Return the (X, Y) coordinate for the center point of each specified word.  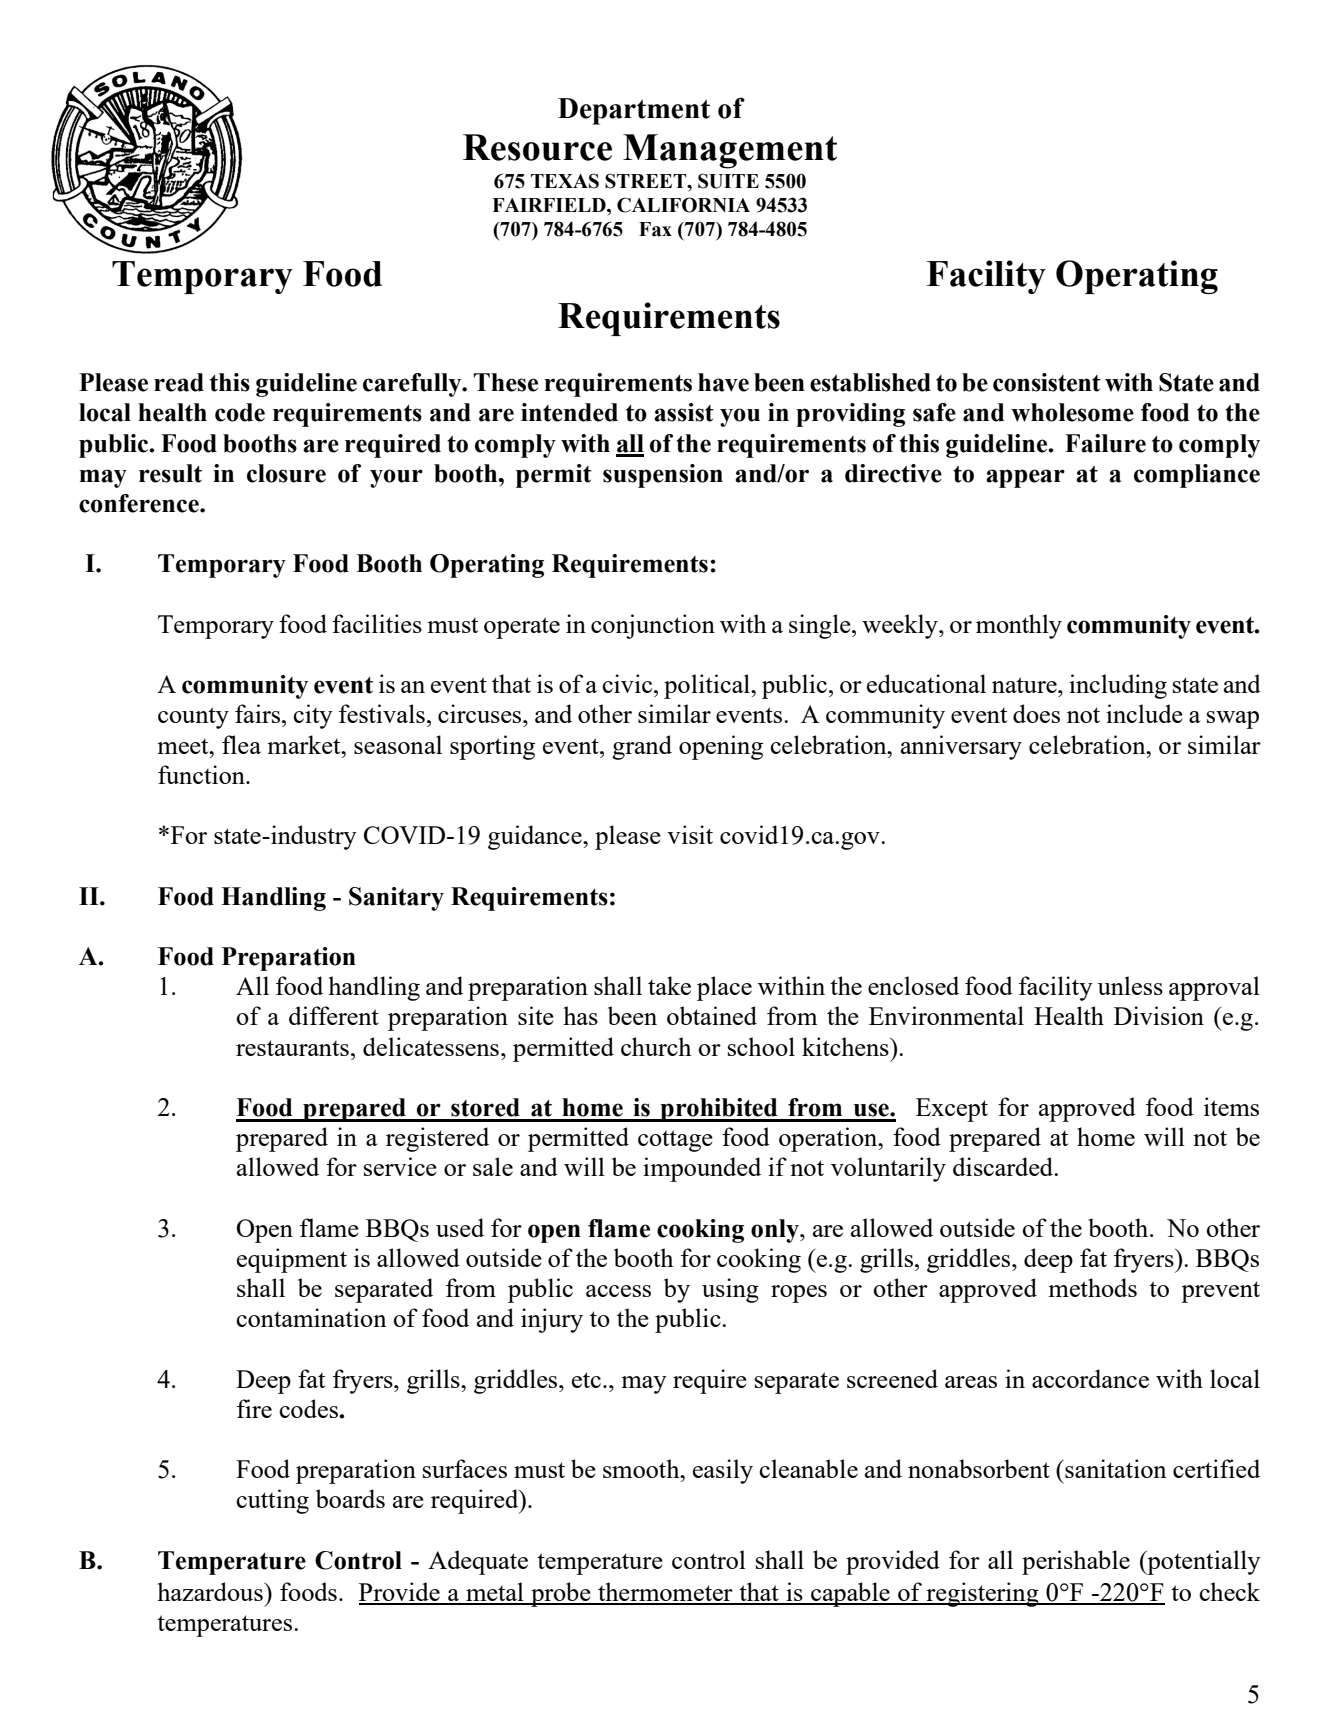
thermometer (665, 1593)
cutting (272, 1501)
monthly (1019, 626)
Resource (537, 147)
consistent (1047, 382)
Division (1159, 1015)
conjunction (653, 626)
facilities (377, 623)
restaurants (292, 1048)
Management (730, 151)
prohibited (719, 1110)
